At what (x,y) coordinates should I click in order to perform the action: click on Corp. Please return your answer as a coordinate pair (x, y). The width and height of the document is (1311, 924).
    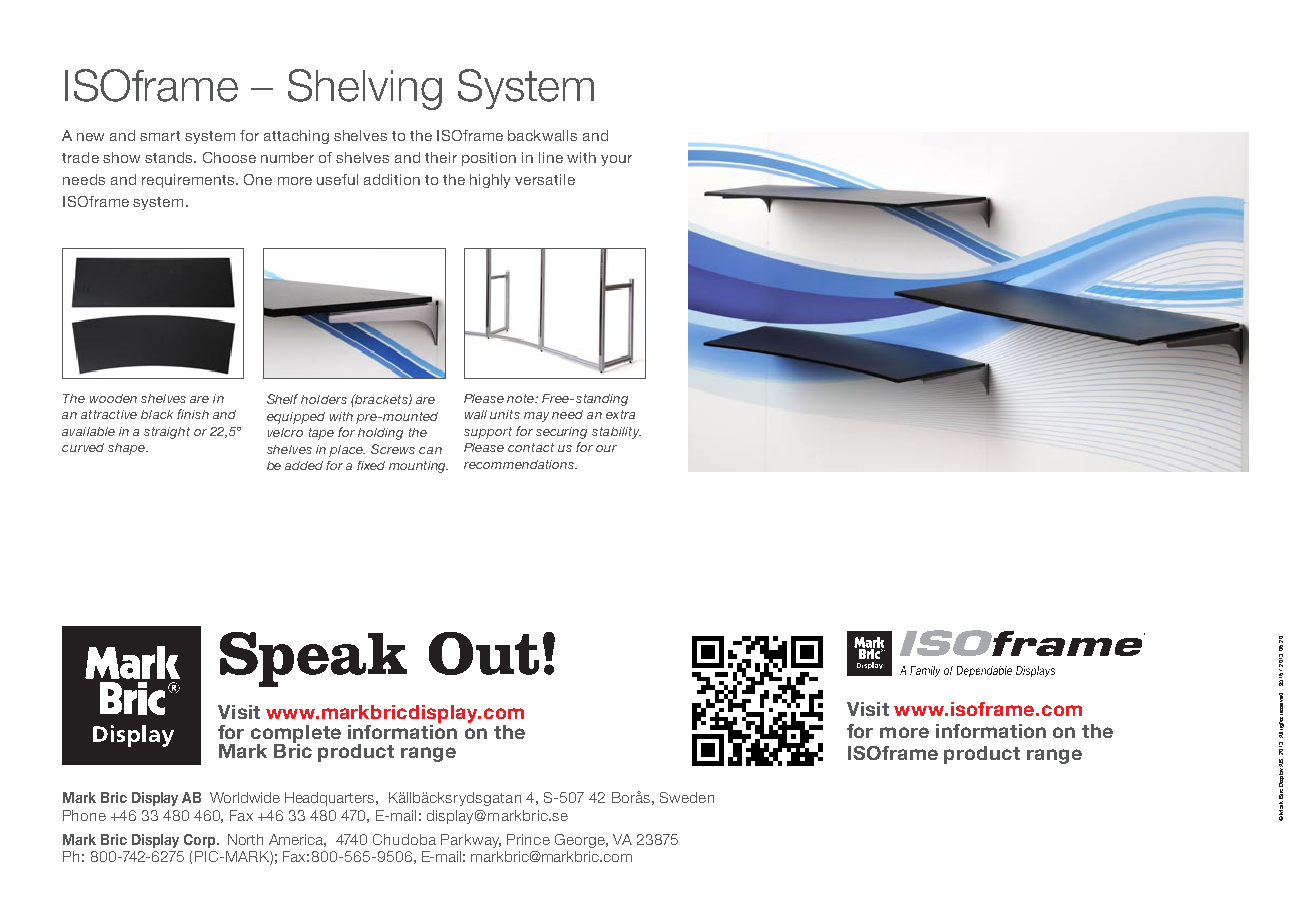
    Looking at the image, I should click on (201, 841).
